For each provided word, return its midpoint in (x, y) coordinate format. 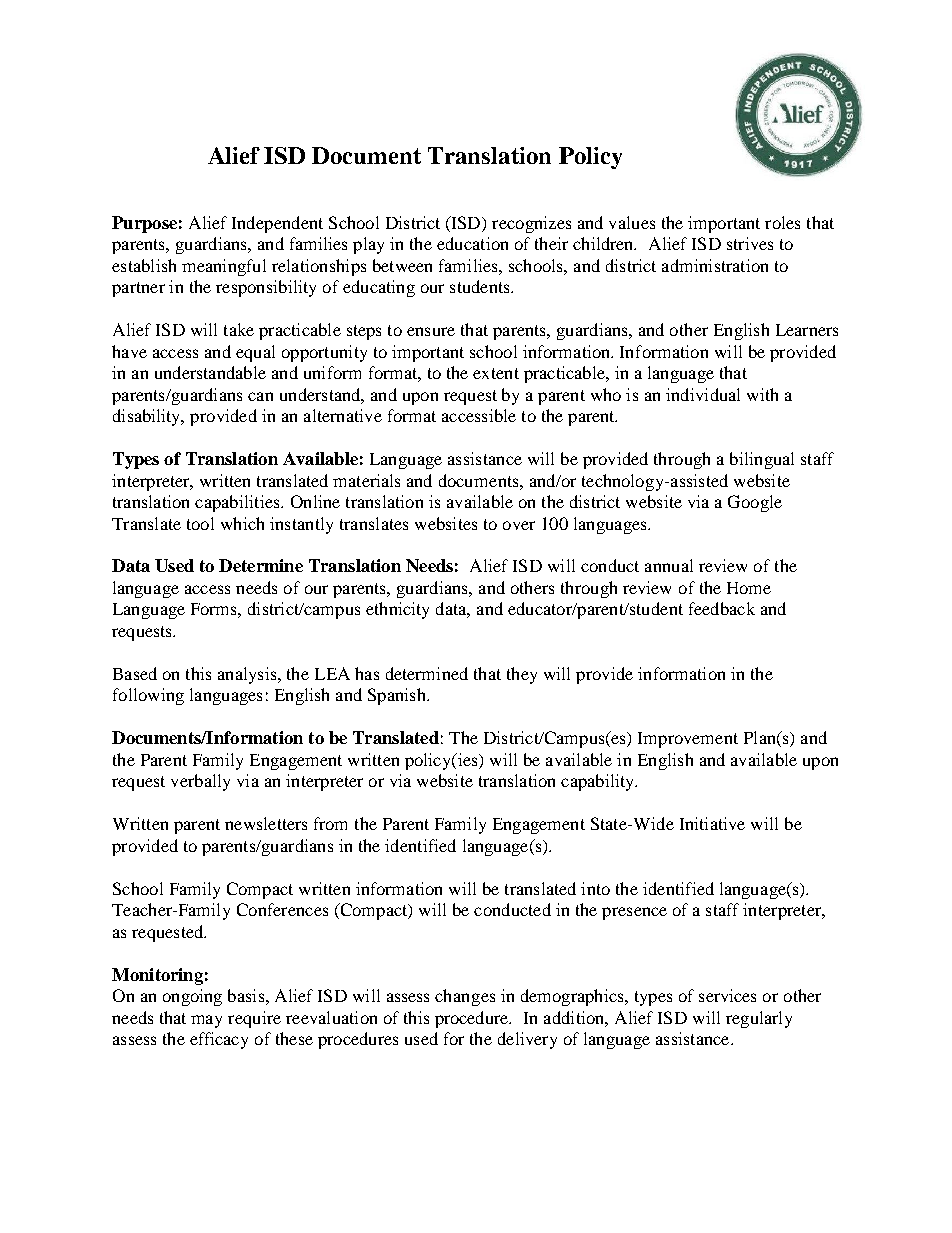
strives (750, 243)
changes (465, 997)
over (519, 525)
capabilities (238, 503)
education (472, 243)
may (206, 1021)
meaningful (224, 267)
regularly (759, 1019)
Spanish (398, 696)
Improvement (688, 740)
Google (755, 503)
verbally (200, 782)
